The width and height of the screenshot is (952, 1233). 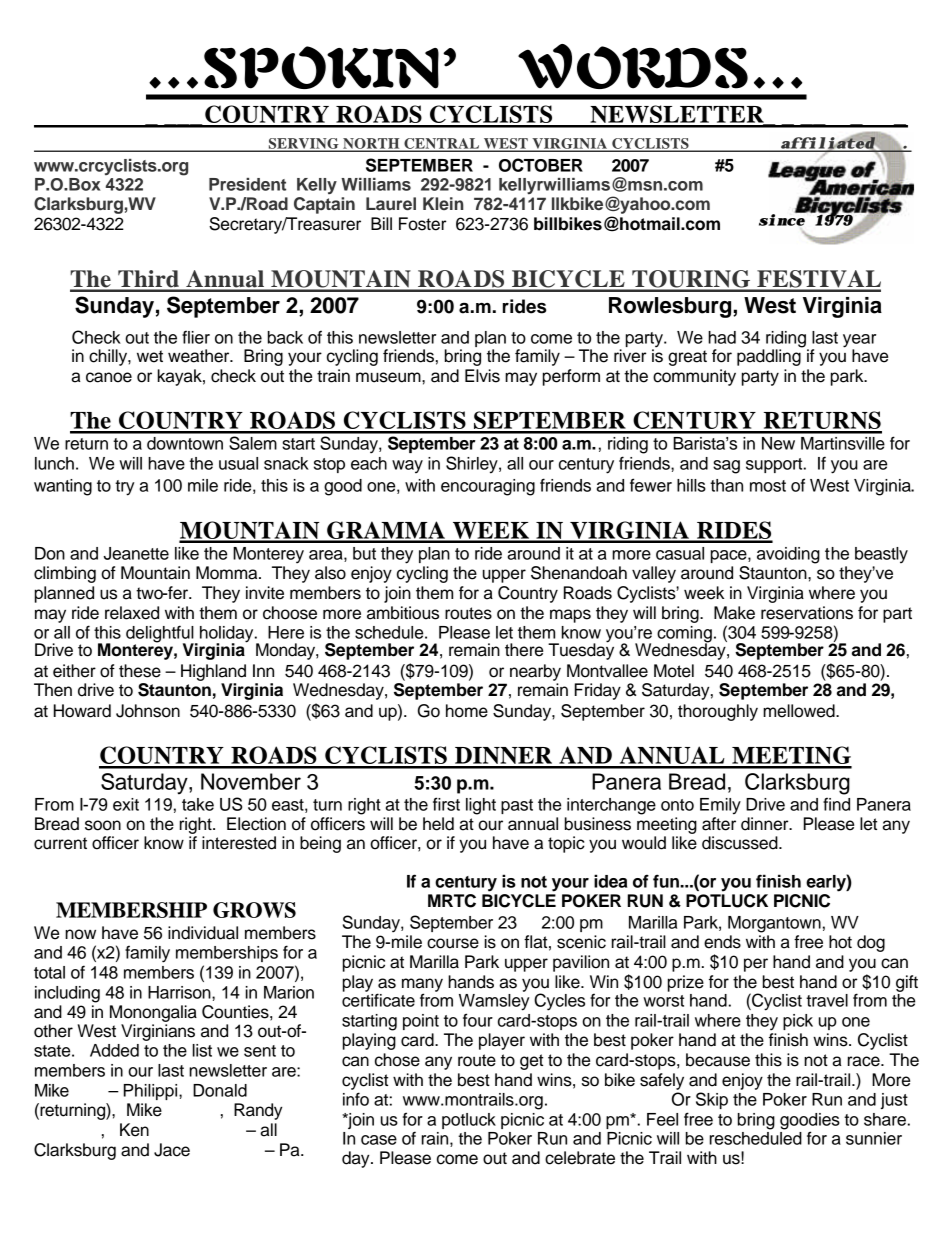 I want to click on Elvis, so click(x=482, y=376).
